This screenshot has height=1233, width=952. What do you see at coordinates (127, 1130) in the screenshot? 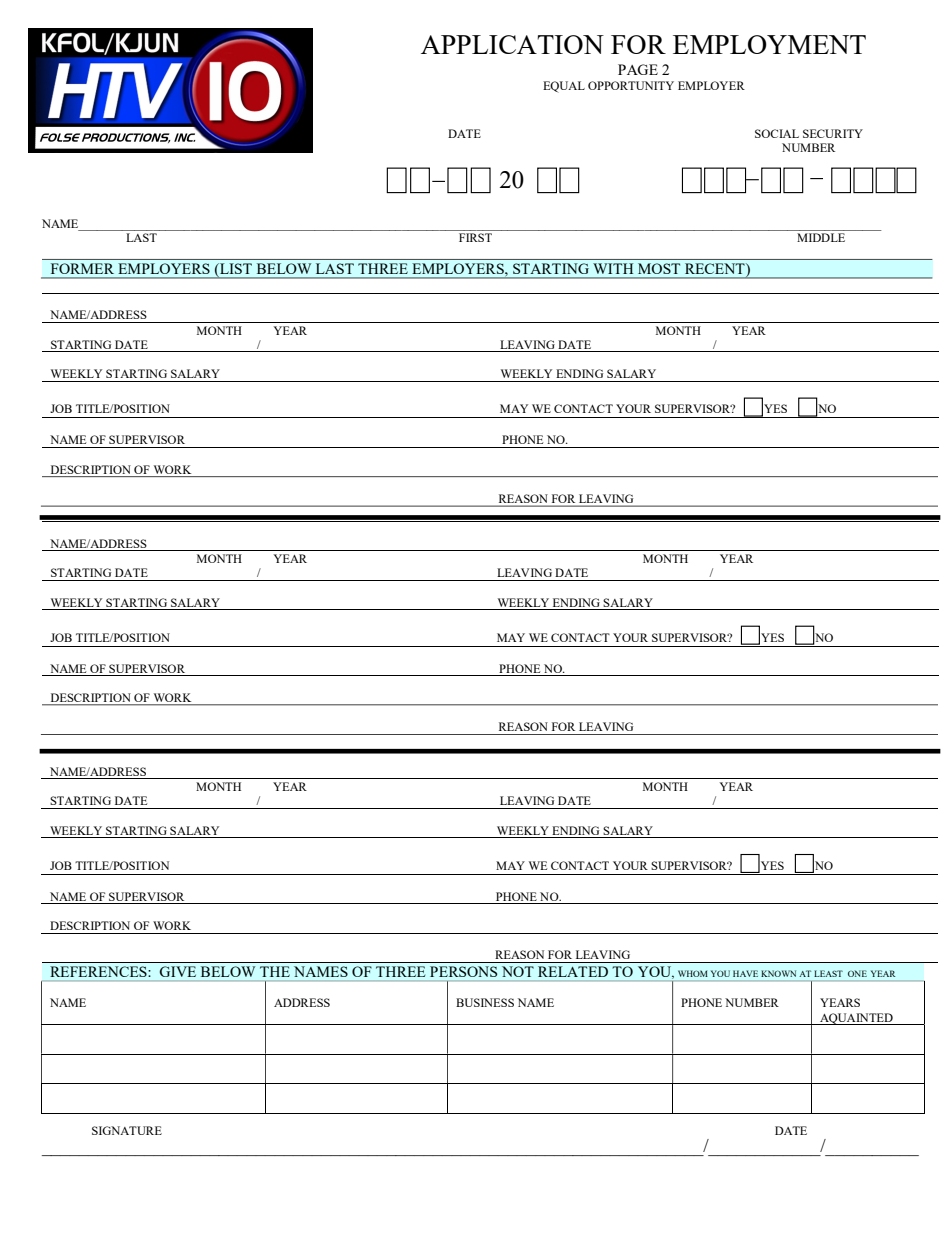
I see `SIGNATURE` at bounding box center [127, 1130].
